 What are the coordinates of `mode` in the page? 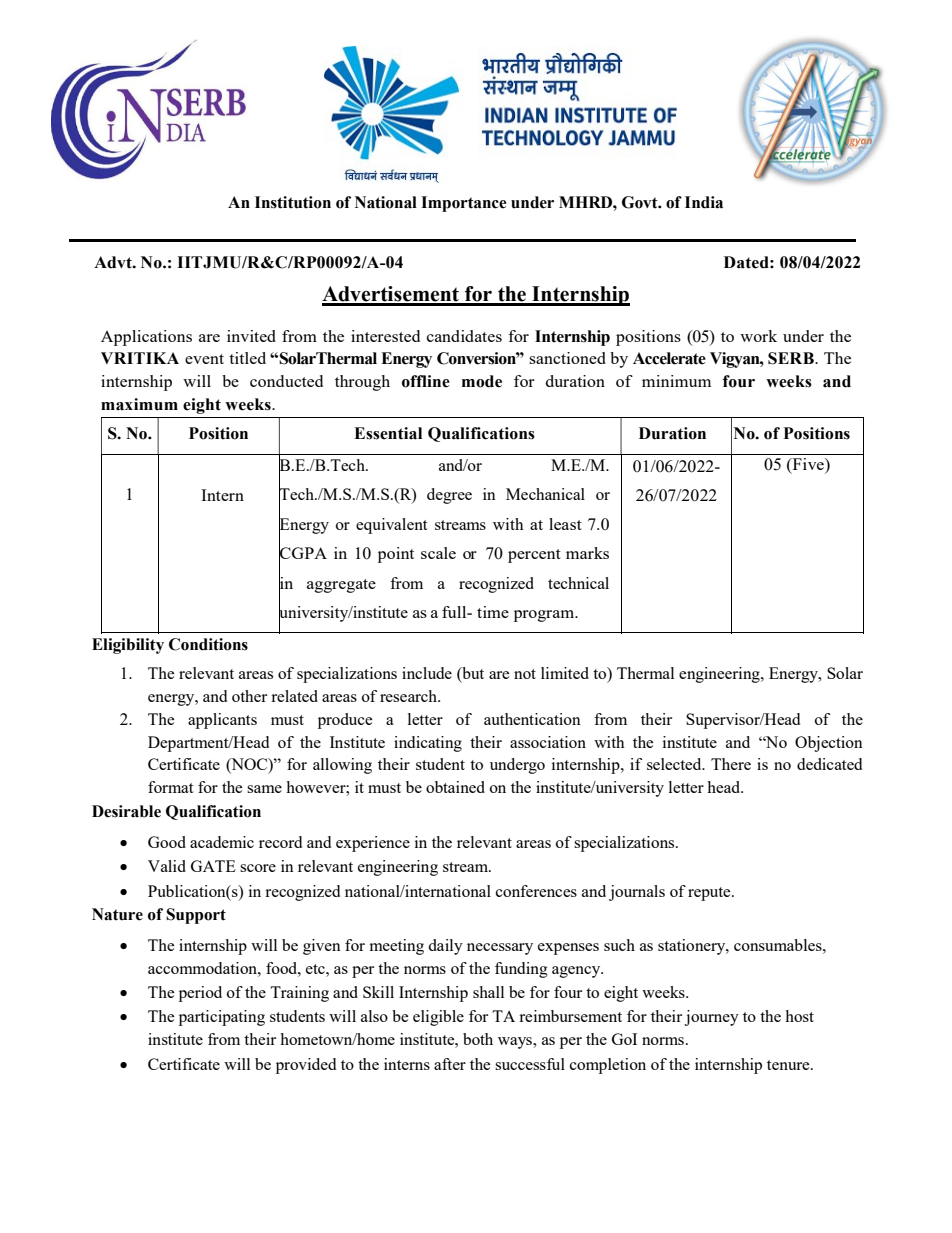 It's located at (482, 381).
